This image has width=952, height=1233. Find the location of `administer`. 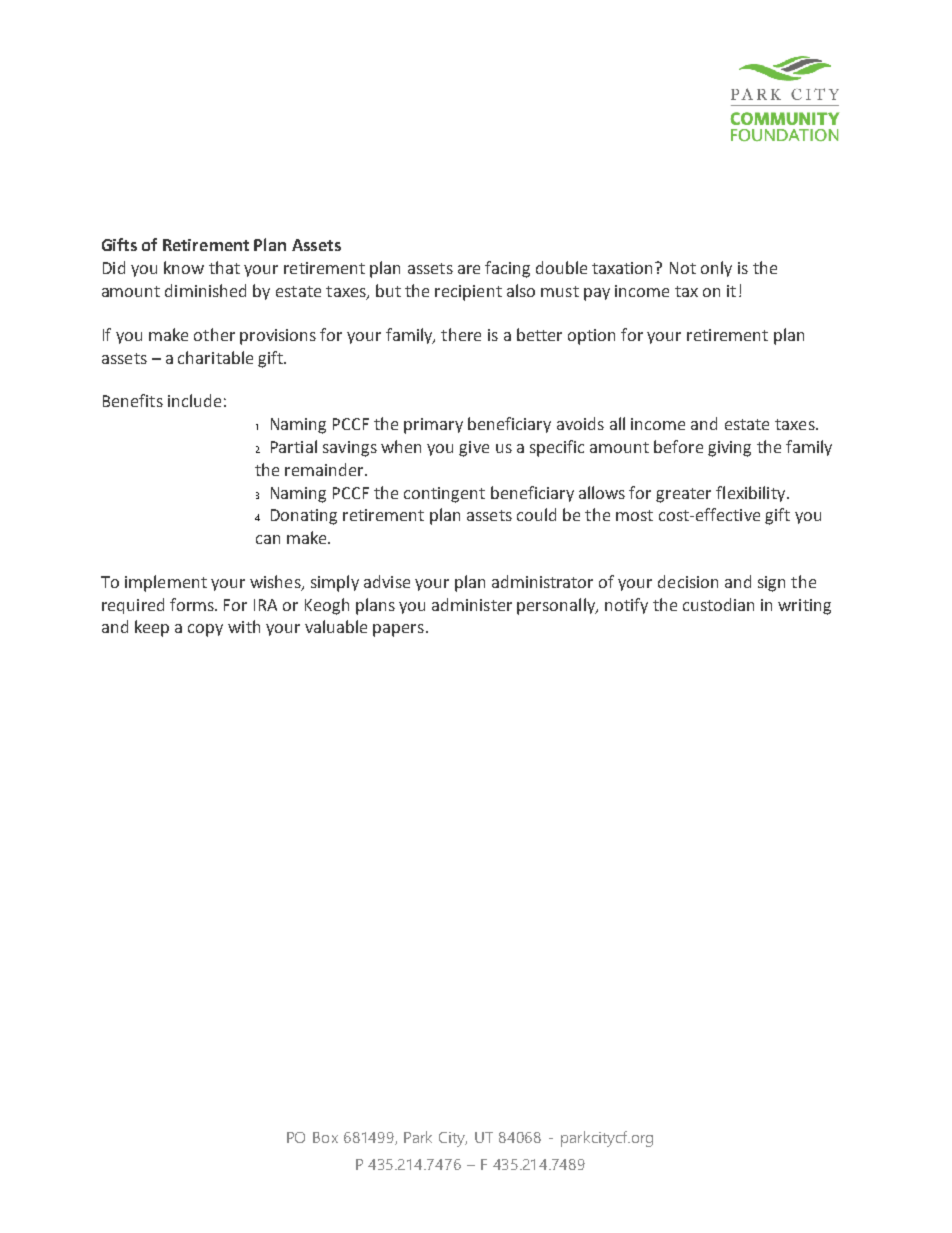

administer is located at coordinates (472, 604).
